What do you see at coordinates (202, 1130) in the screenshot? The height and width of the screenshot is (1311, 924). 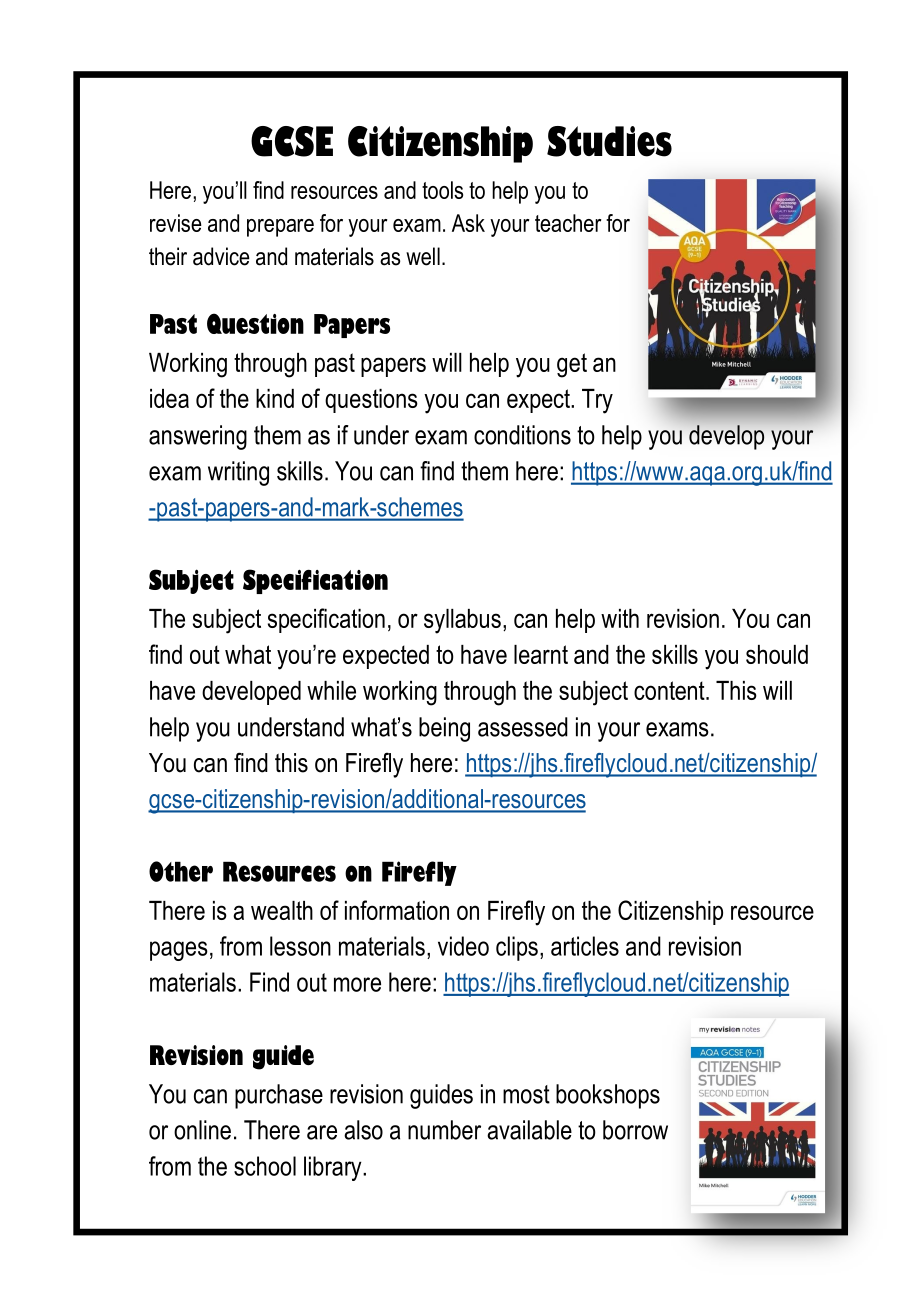 I see `online` at bounding box center [202, 1130].
